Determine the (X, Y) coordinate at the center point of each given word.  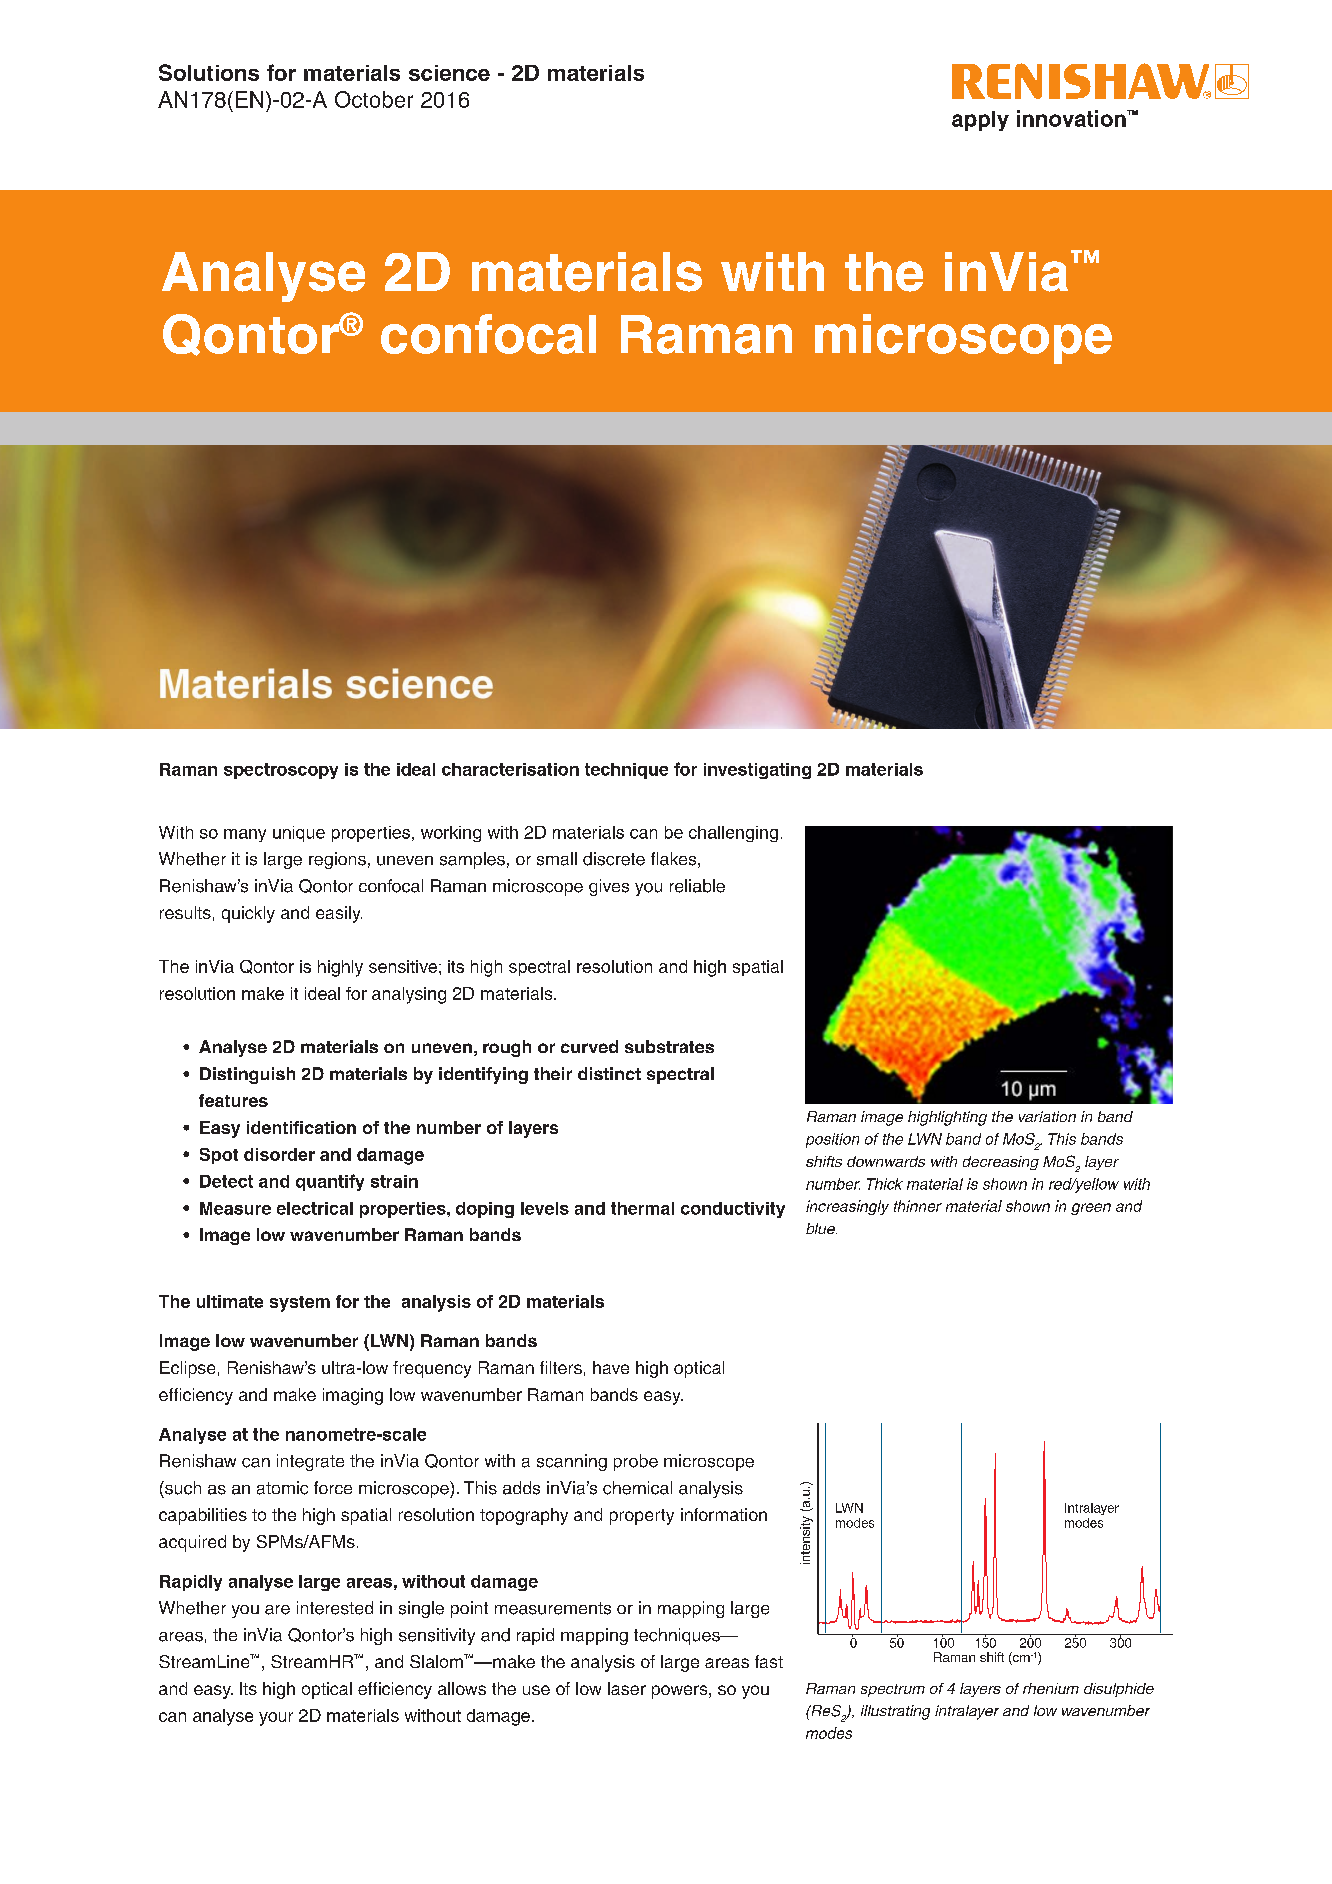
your (276, 1719)
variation (1047, 1116)
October (374, 99)
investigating (757, 771)
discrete (614, 859)
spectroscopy (281, 771)
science (449, 73)
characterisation (510, 769)
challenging (733, 834)
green (1091, 1209)
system (300, 1304)
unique (299, 834)
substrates (669, 1046)
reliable (697, 886)
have (611, 1367)
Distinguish (247, 1075)
